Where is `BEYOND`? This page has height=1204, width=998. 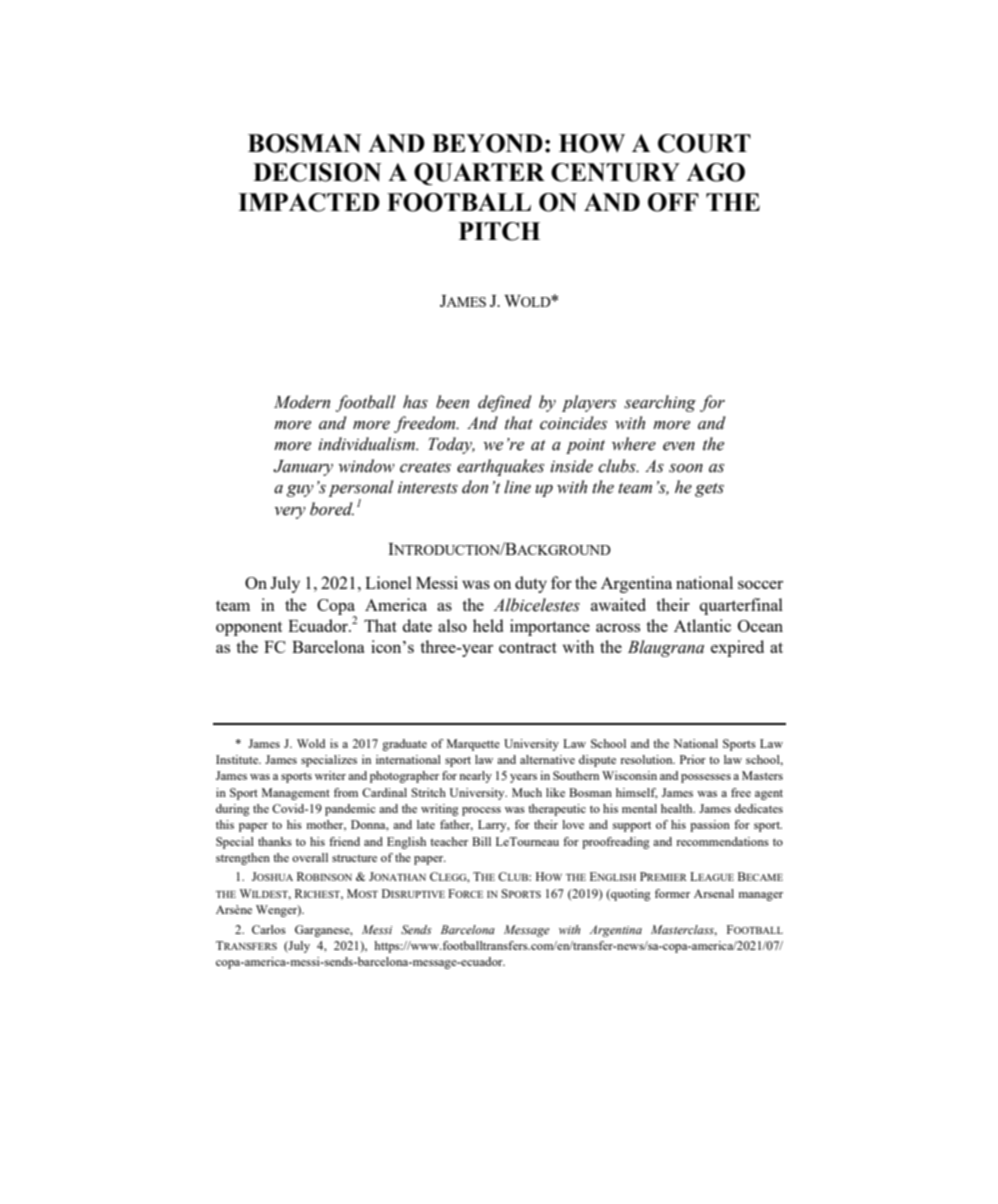
BEYOND is located at coordinates (487, 143).
